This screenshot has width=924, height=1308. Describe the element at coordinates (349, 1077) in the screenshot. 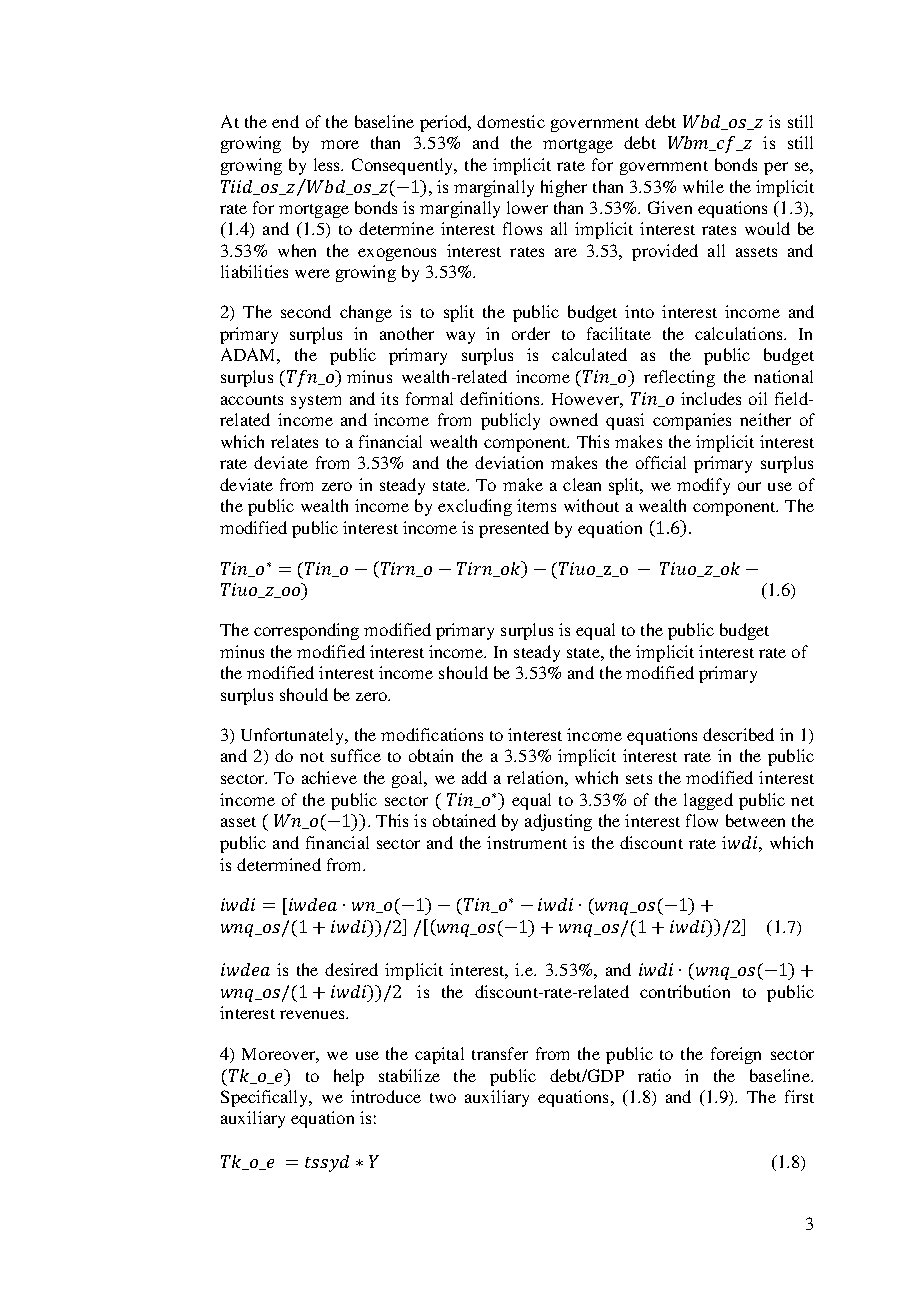

I see `help` at that location.
